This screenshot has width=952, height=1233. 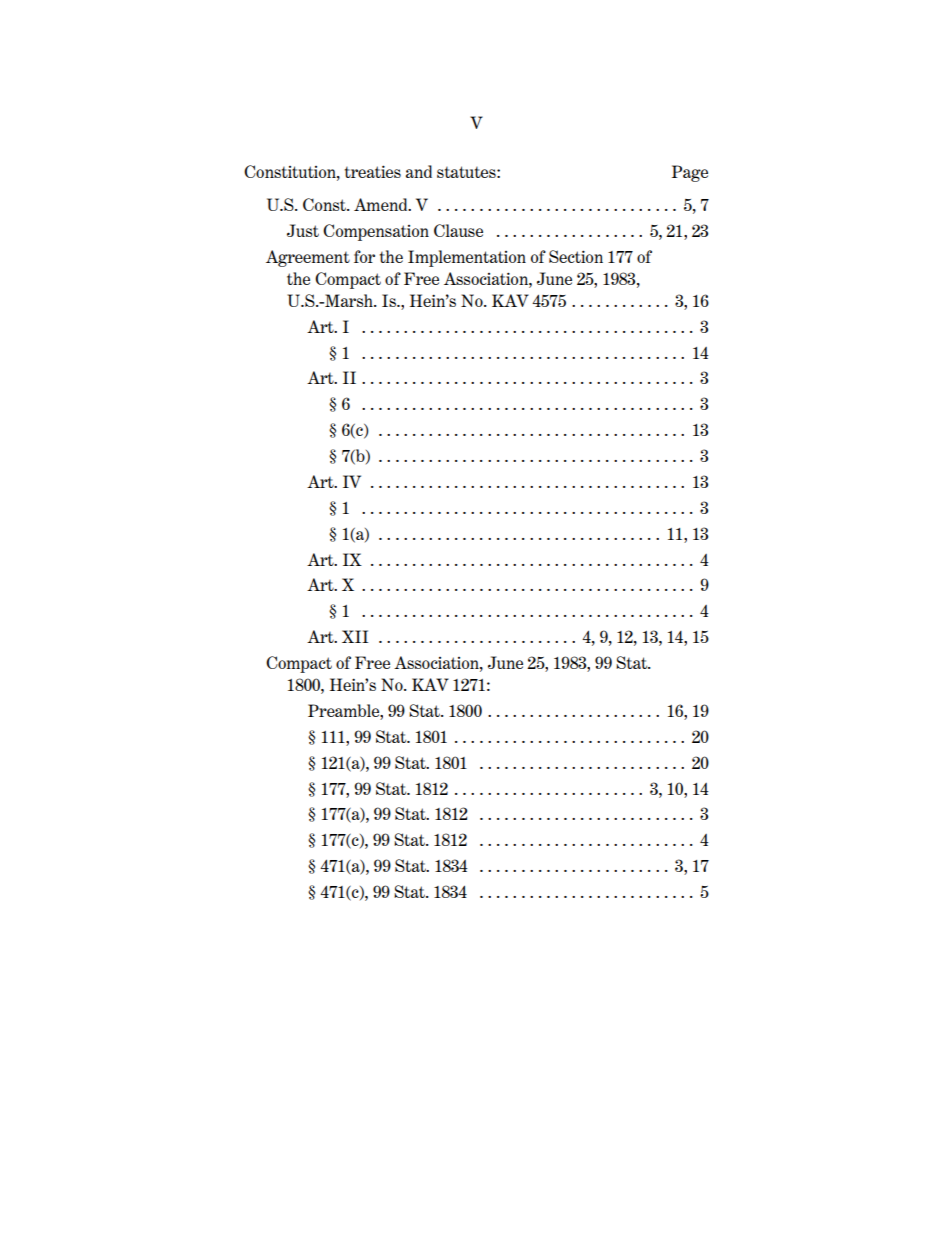 I want to click on Just, so click(x=303, y=230).
